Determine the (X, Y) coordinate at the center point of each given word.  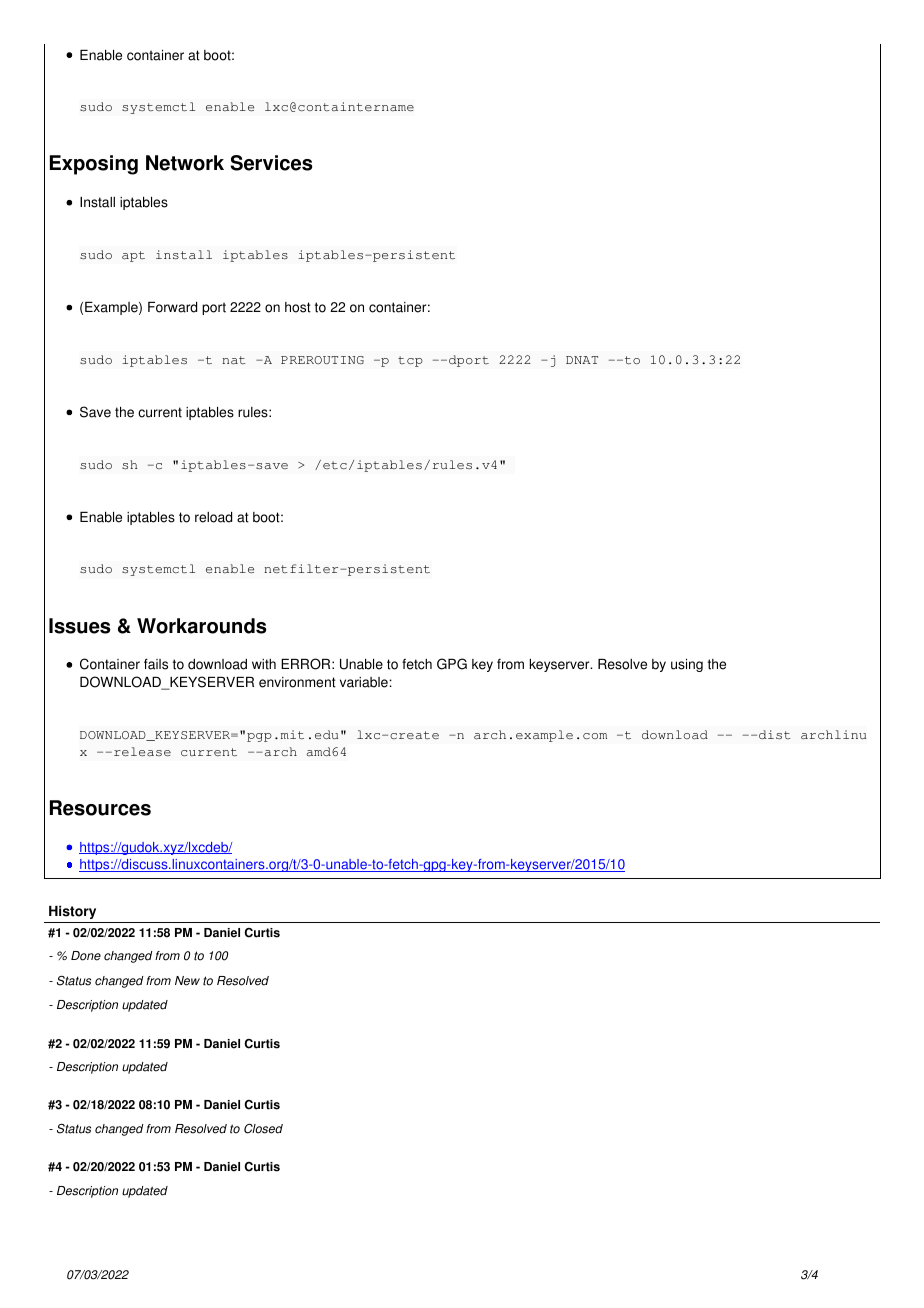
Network (185, 163)
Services (271, 163)
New (187, 981)
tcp (410, 361)
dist (775, 734)
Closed (263, 1129)
